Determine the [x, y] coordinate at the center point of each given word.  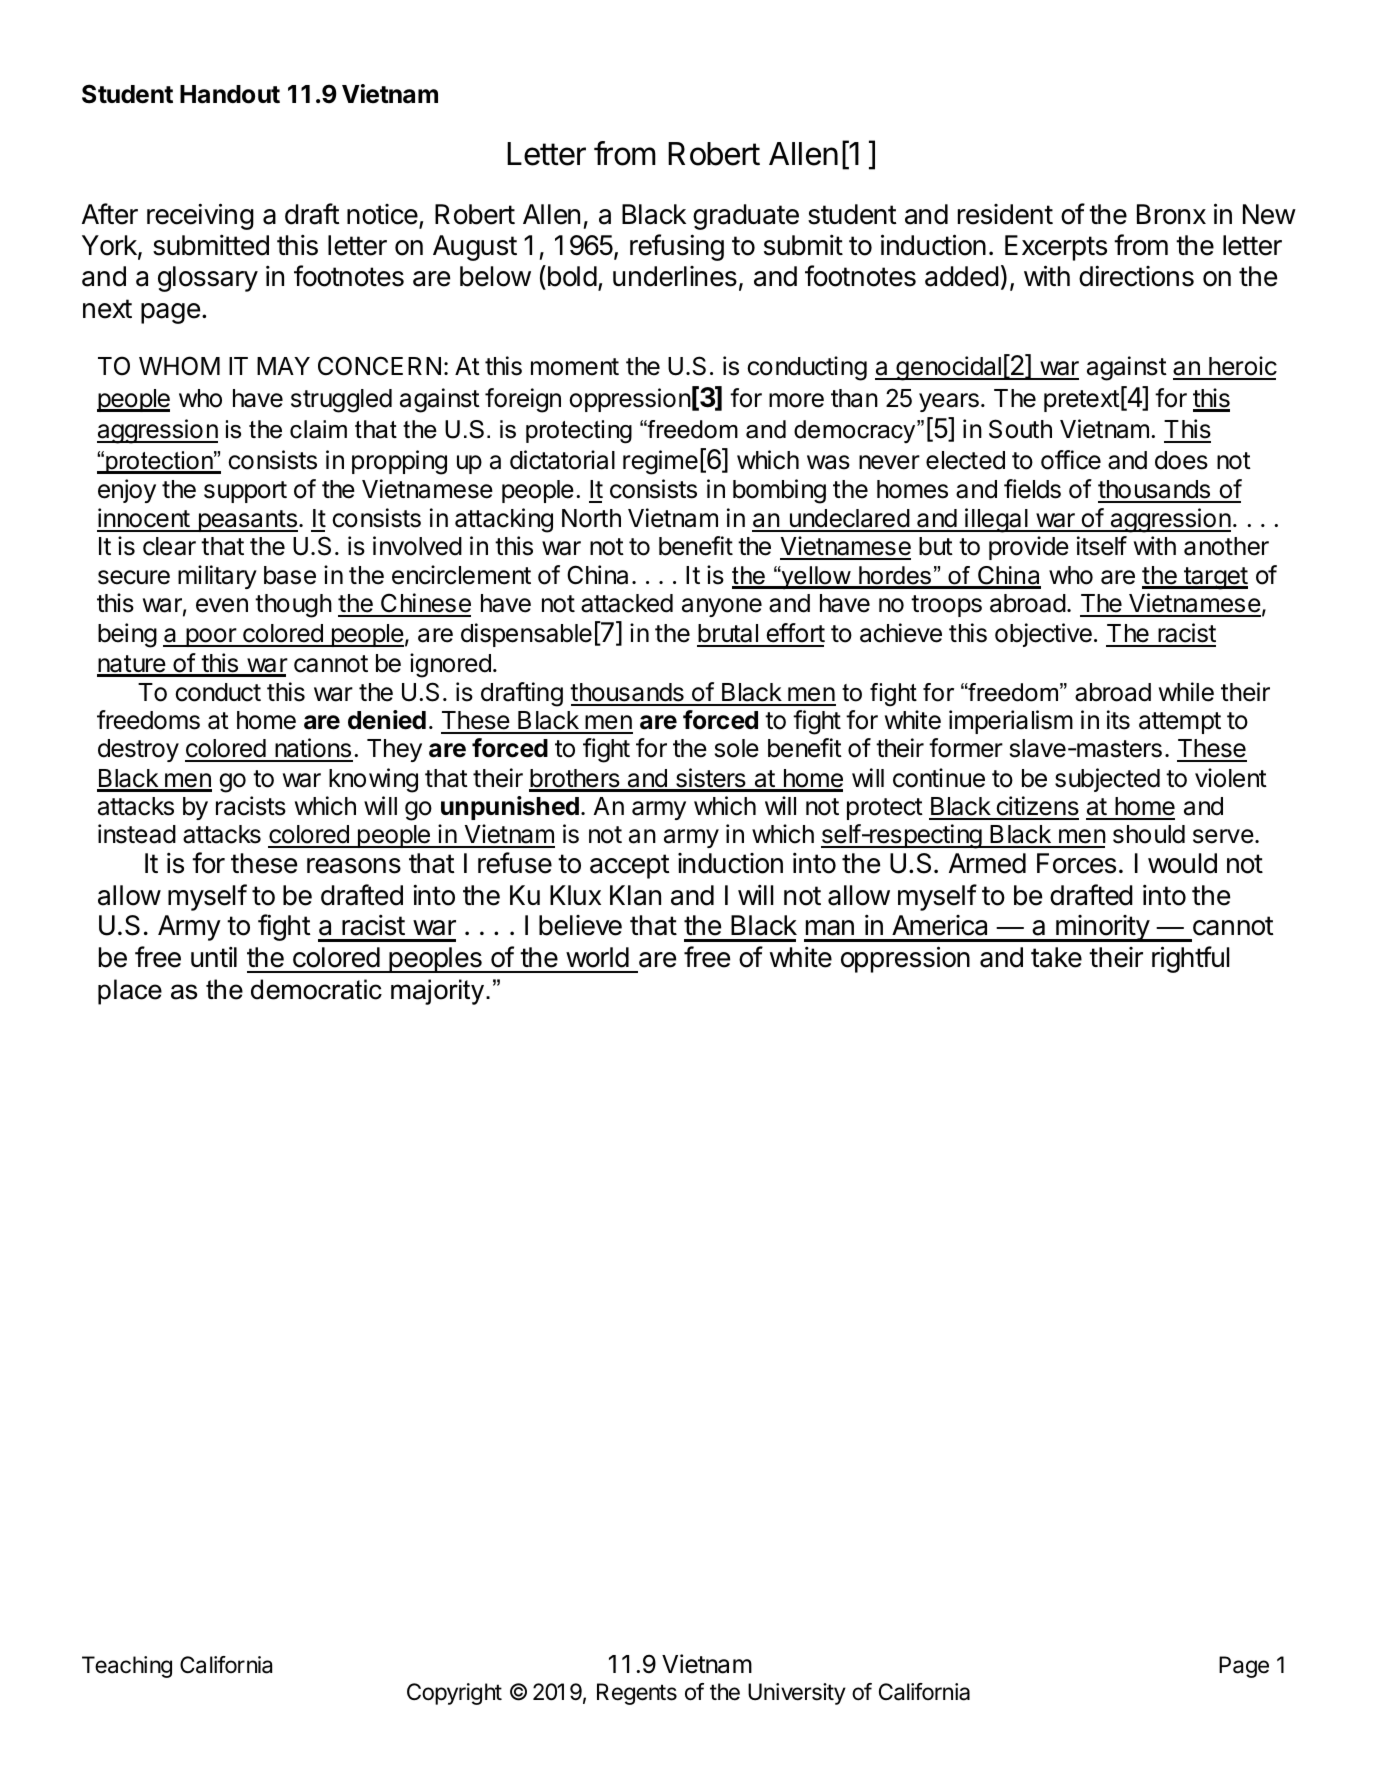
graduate [746, 217]
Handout [230, 94]
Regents [637, 1694]
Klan [635, 895]
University [797, 1694]
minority [1102, 928]
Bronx [1171, 214]
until [214, 956]
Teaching [127, 1667]
